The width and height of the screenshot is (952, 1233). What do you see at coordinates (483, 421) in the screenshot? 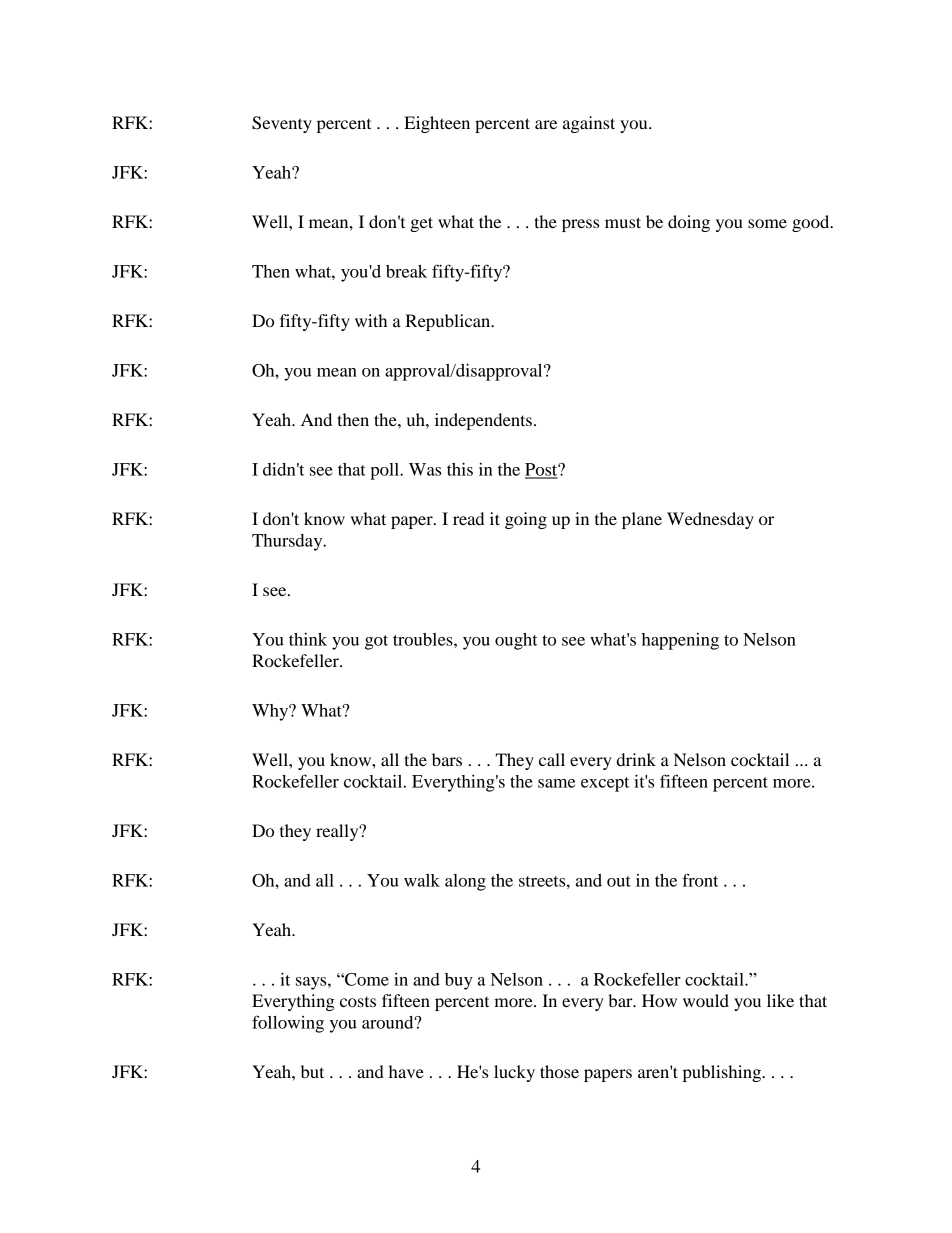
I see `independents` at bounding box center [483, 421].
